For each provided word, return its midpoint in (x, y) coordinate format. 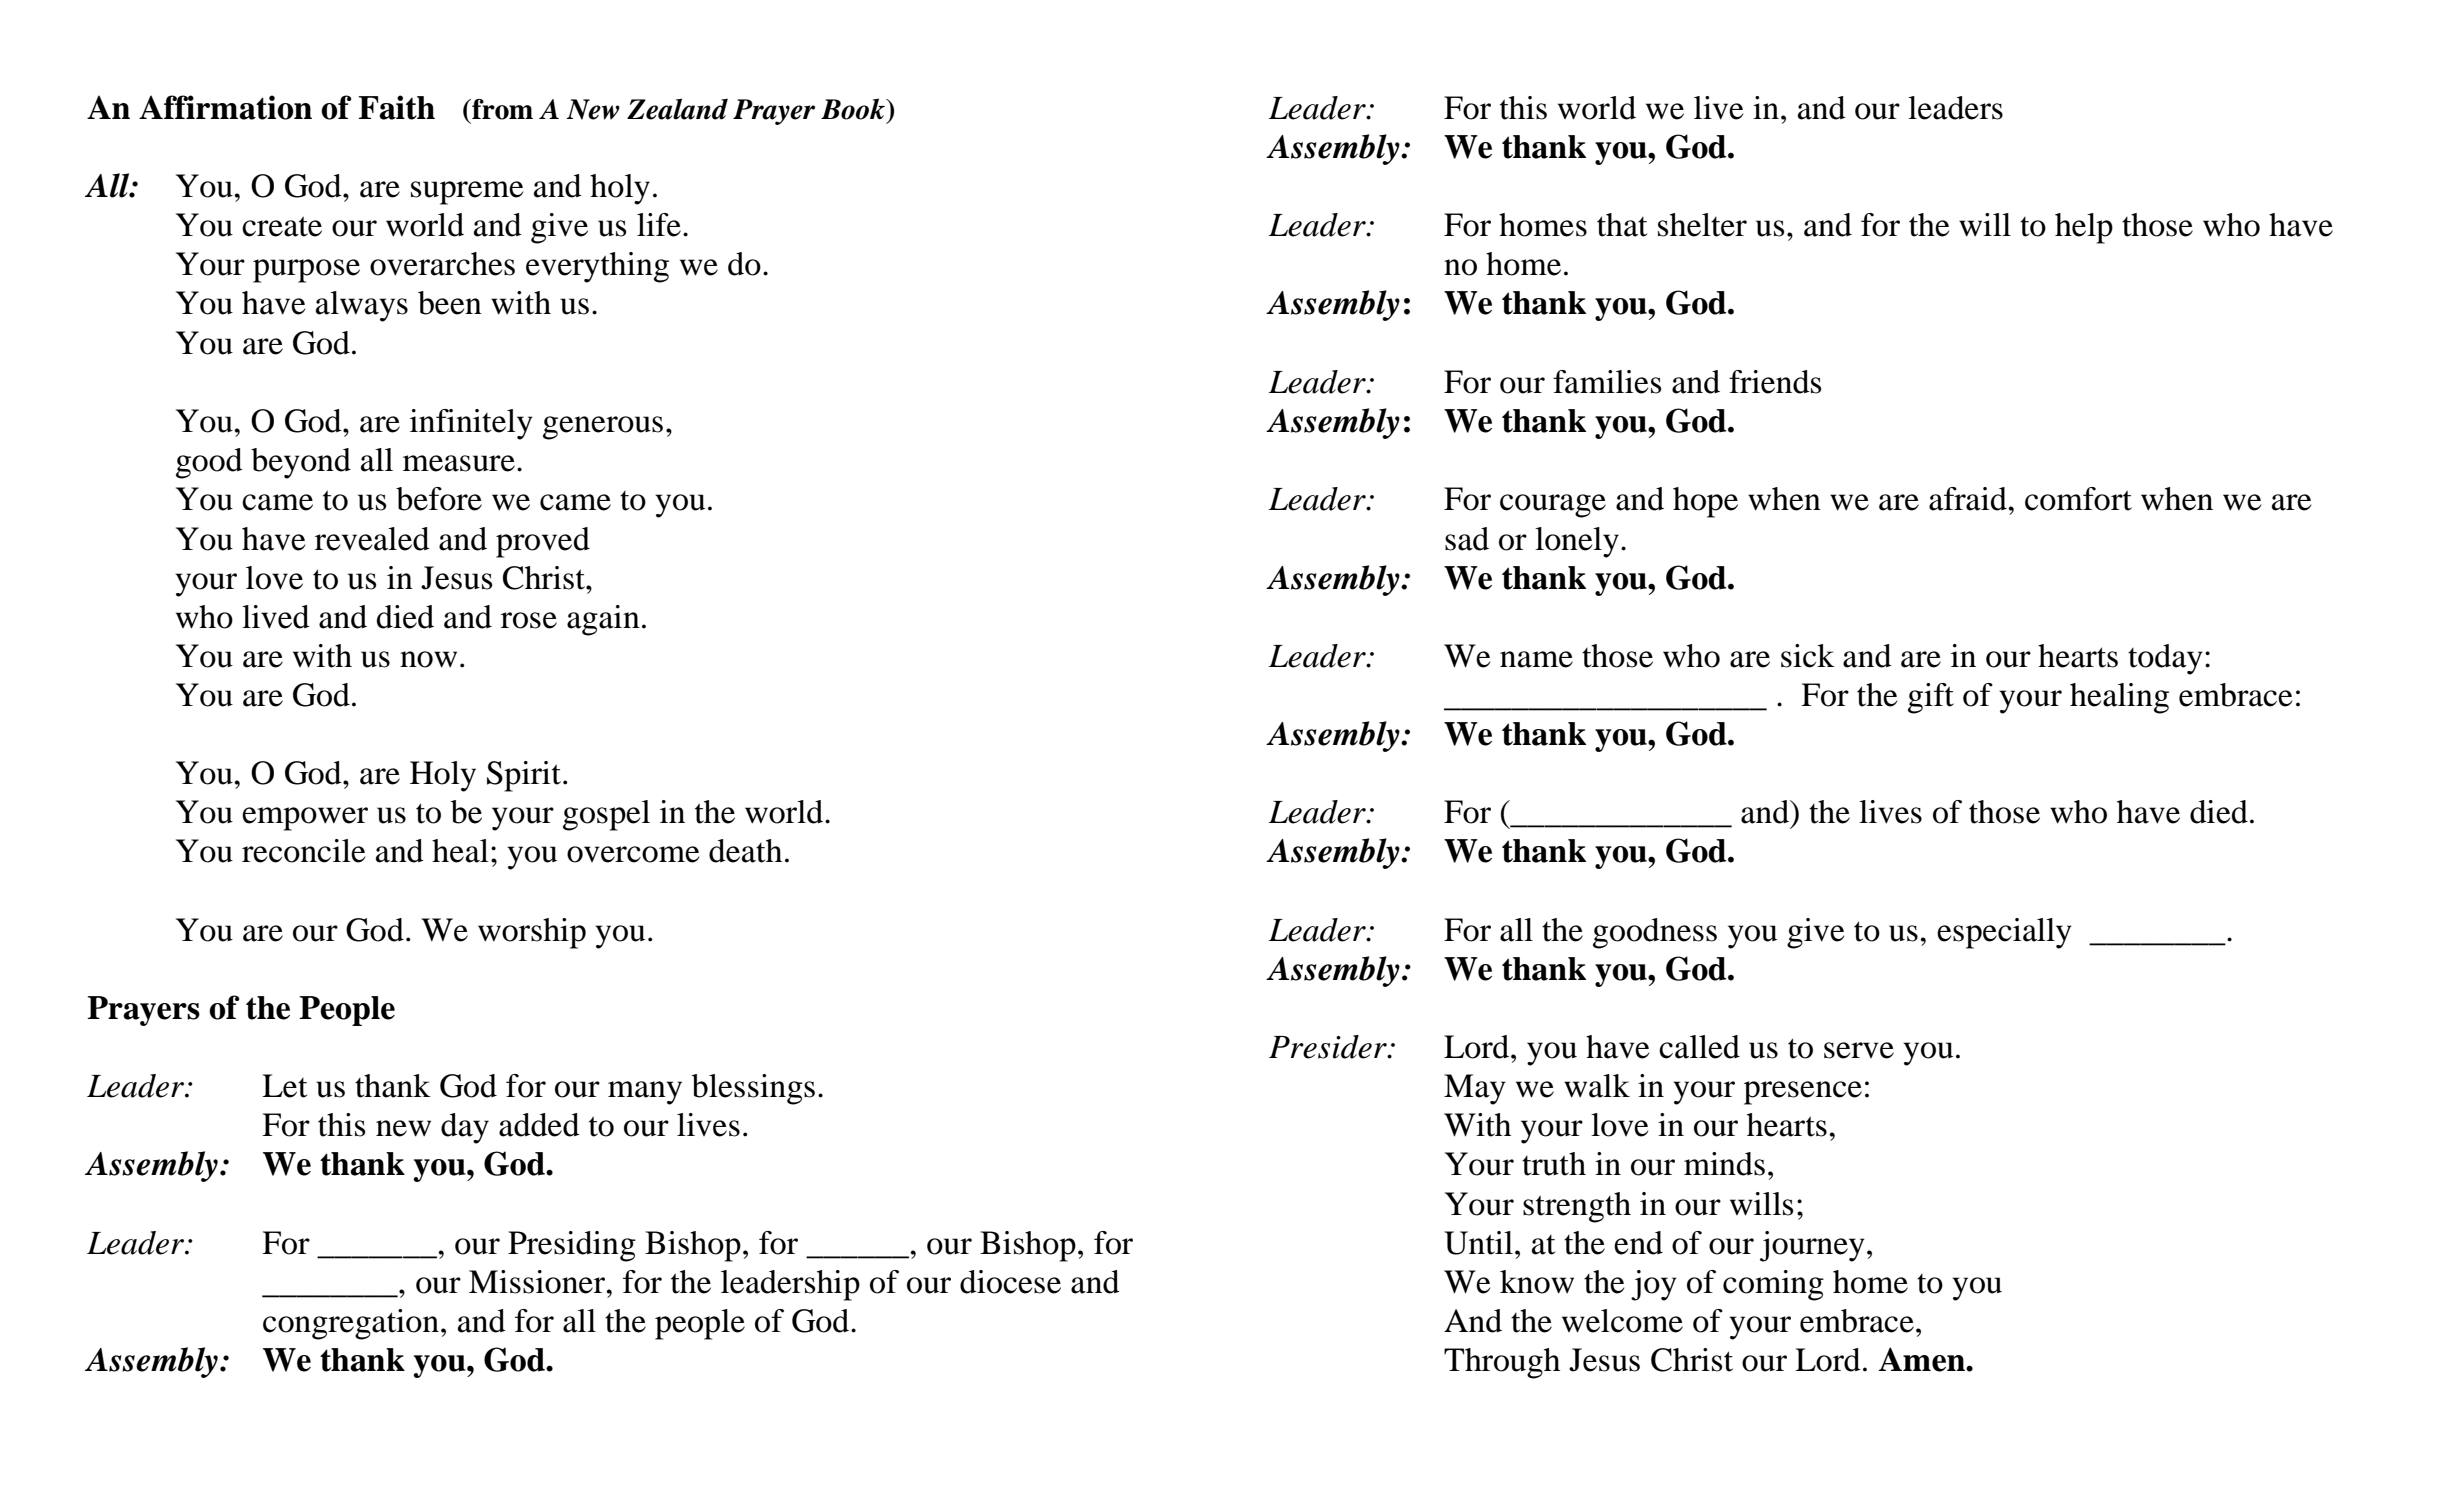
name (1536, 659)
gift (1931, 698)
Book (854, 109)
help (2084, 228)
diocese (1010, 1282)
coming (1773, 1285)
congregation (351, 1324)
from (501, 109)
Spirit (525, 776)
